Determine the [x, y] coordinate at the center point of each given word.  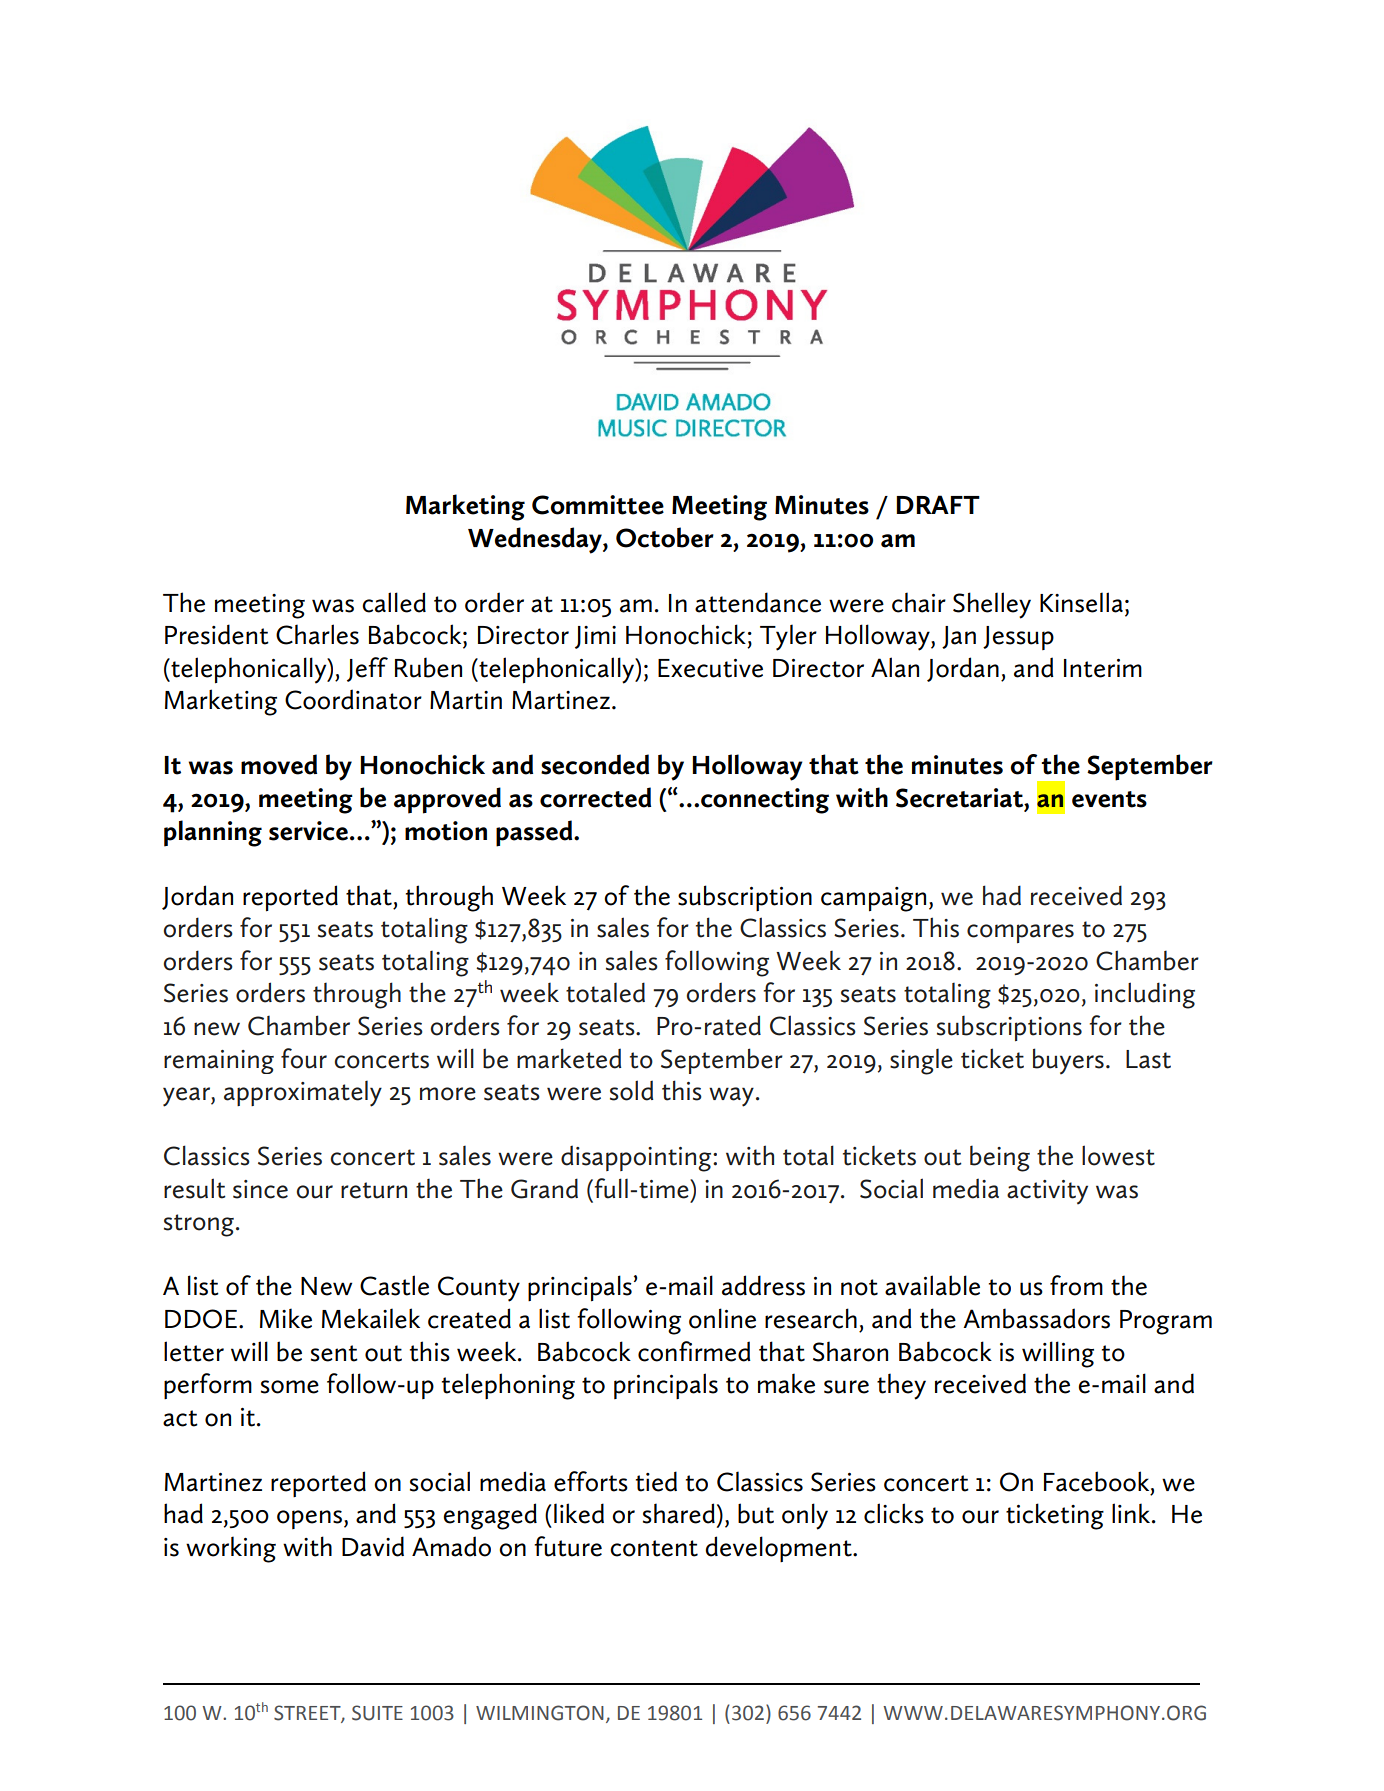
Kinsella [1081, 602]
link [1132, 1513]
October [665, 537]
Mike [286, 1318]
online [722, 1318]
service [308, 831]
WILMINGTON [540, 1713]
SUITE [377, 1713]
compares [1020, 933]
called [394, 602]
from [1076, 1285]
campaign [873, 899]
